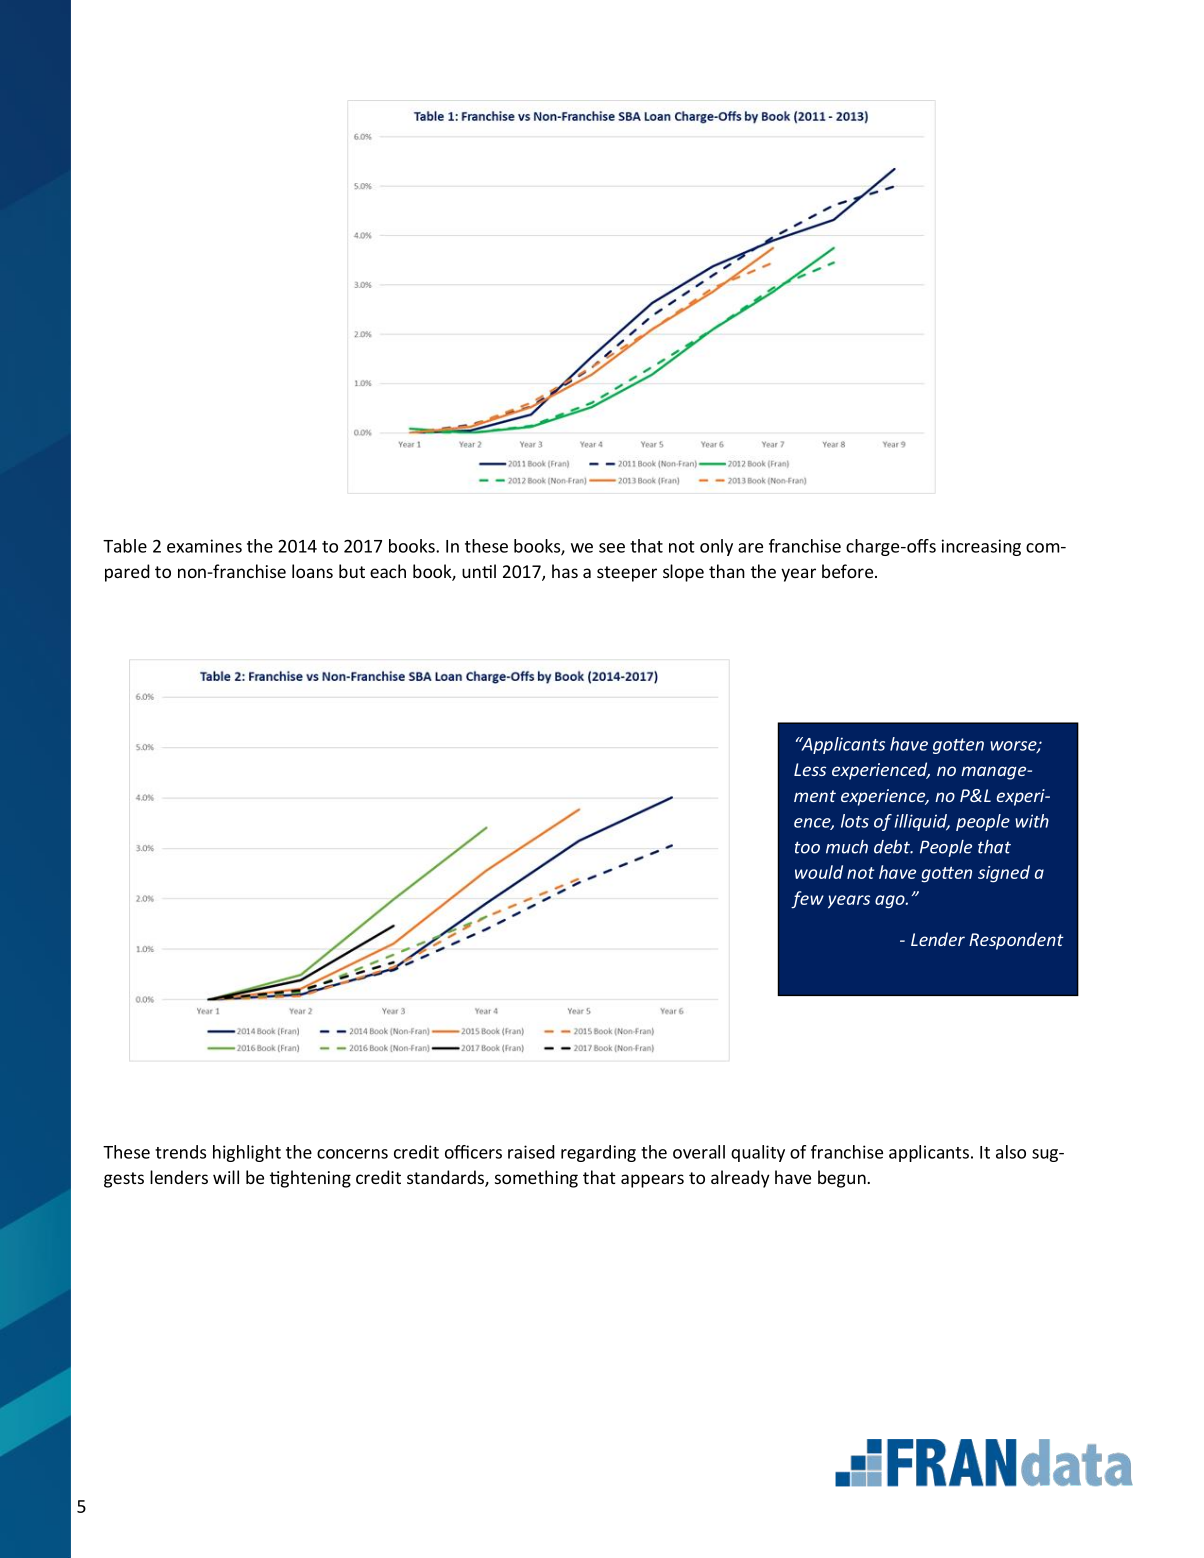  I want to click on signed, so click(1004, 874).
